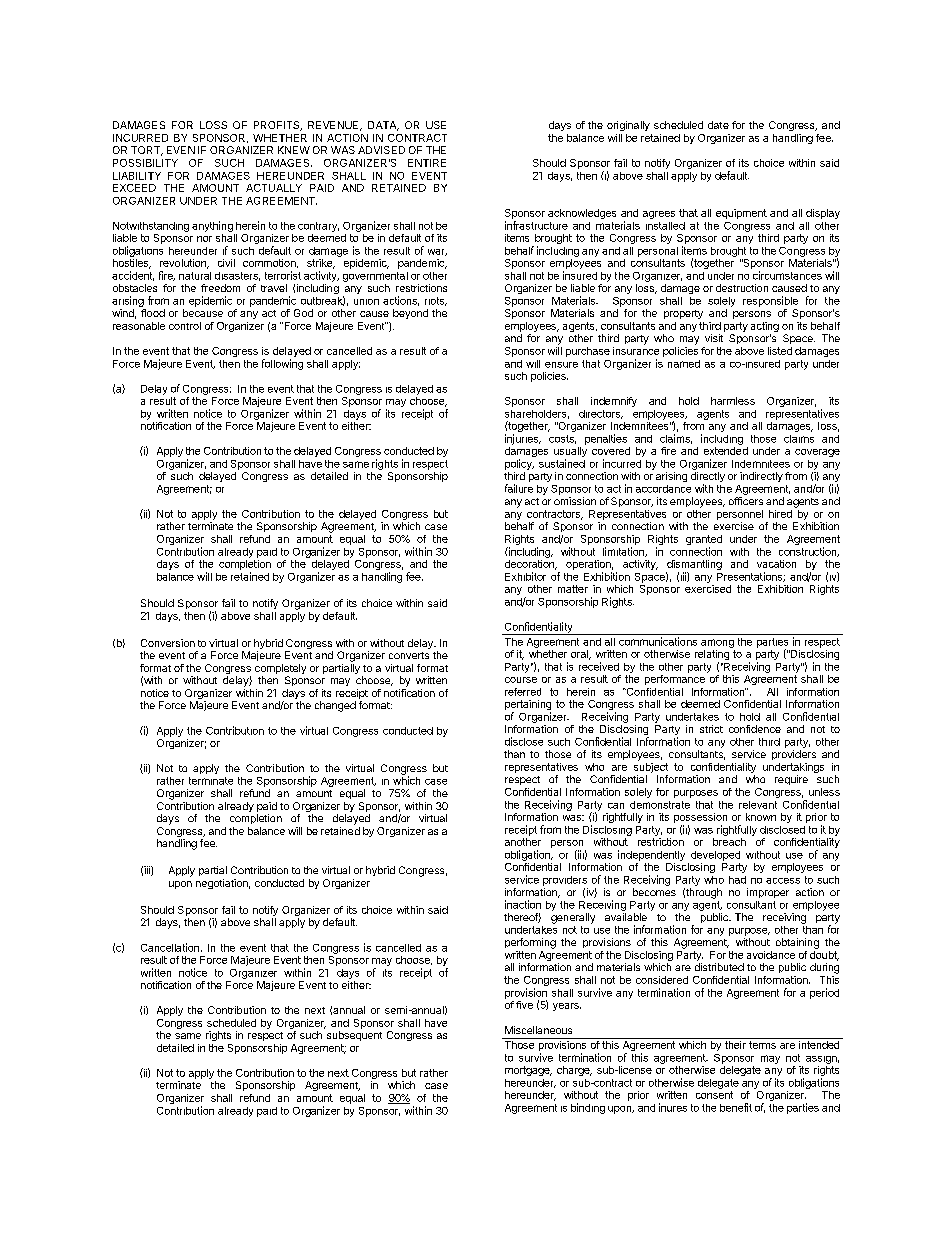 The image size is (952, 1233). Describe the element at coordinates (718, 125) in the screenshot. I see `date` at that location.
